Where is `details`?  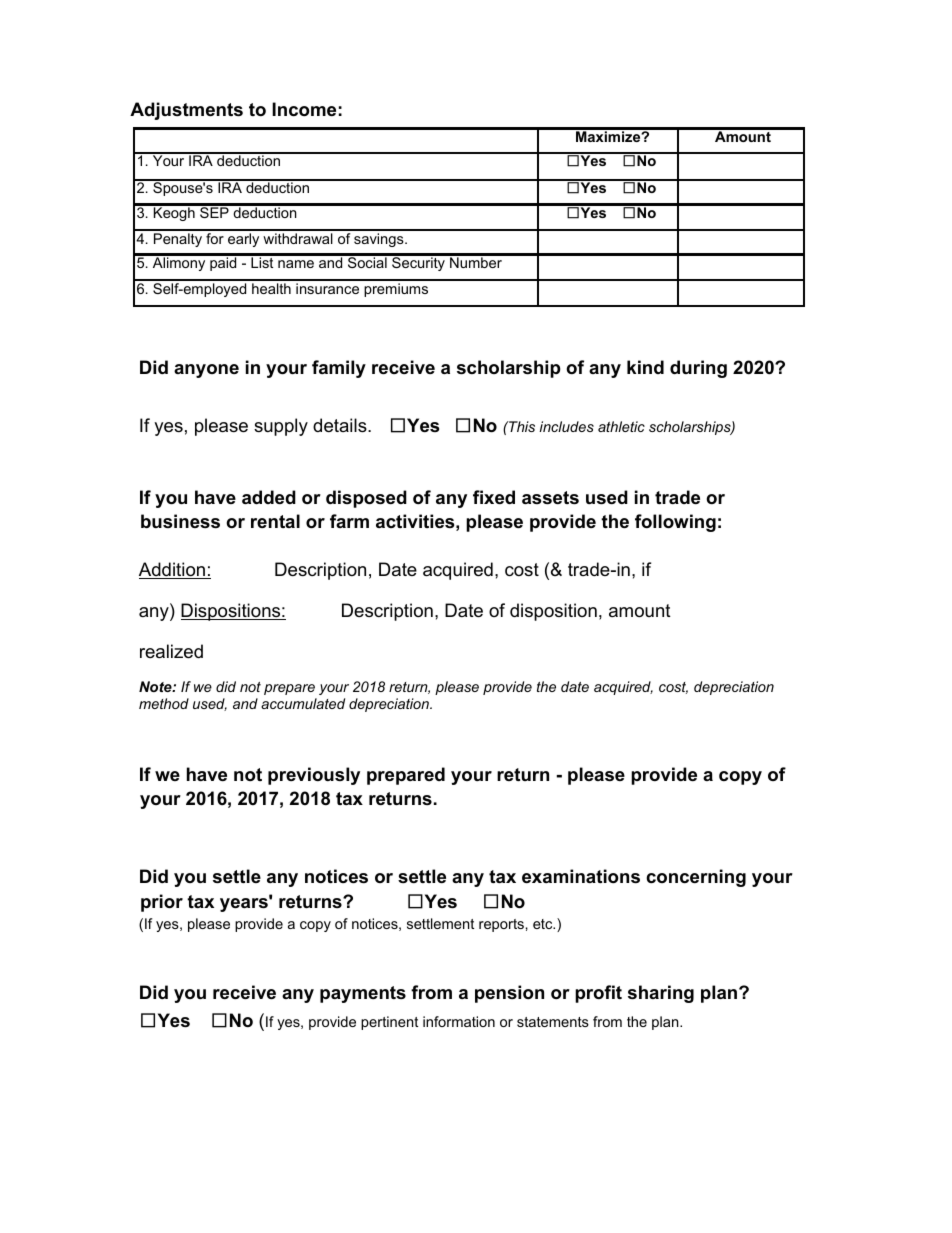
details is located at coordinates (341, 425).
